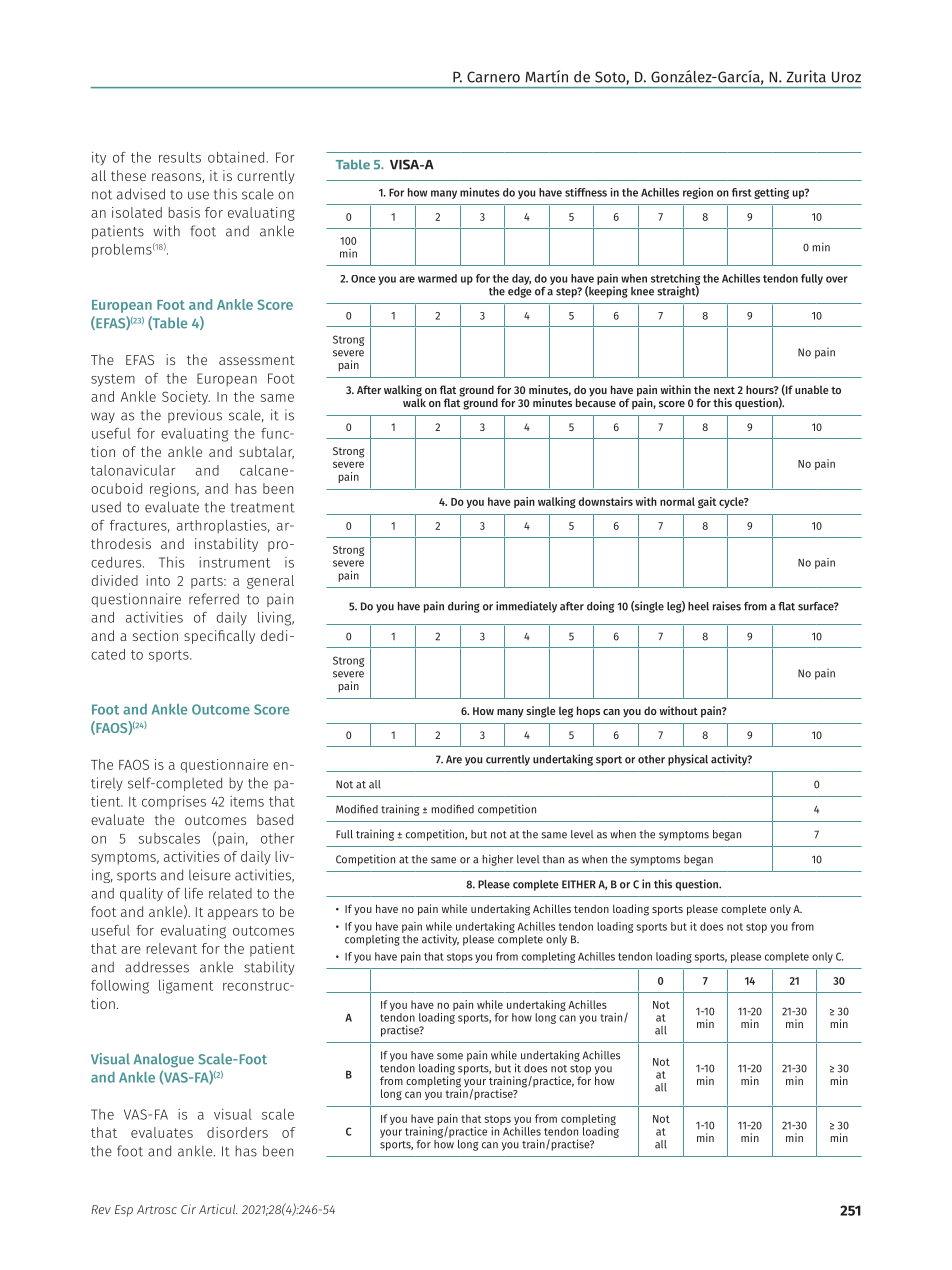 The height and width of the image is (1270, 952). I want to click on treatment, so click(263, 508).
